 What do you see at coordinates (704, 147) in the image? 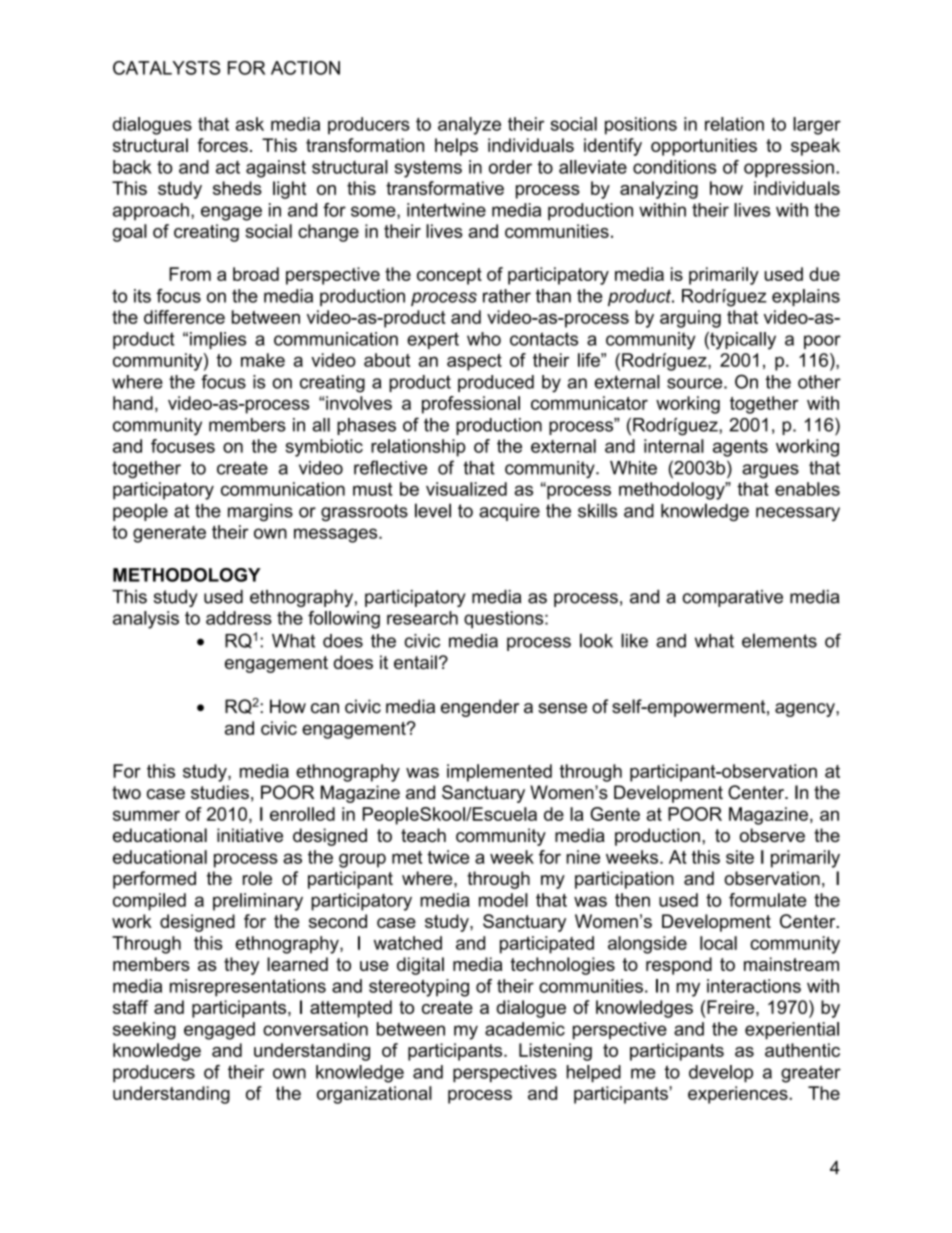
I see `opportunities` at bounding box center [704, 147].
